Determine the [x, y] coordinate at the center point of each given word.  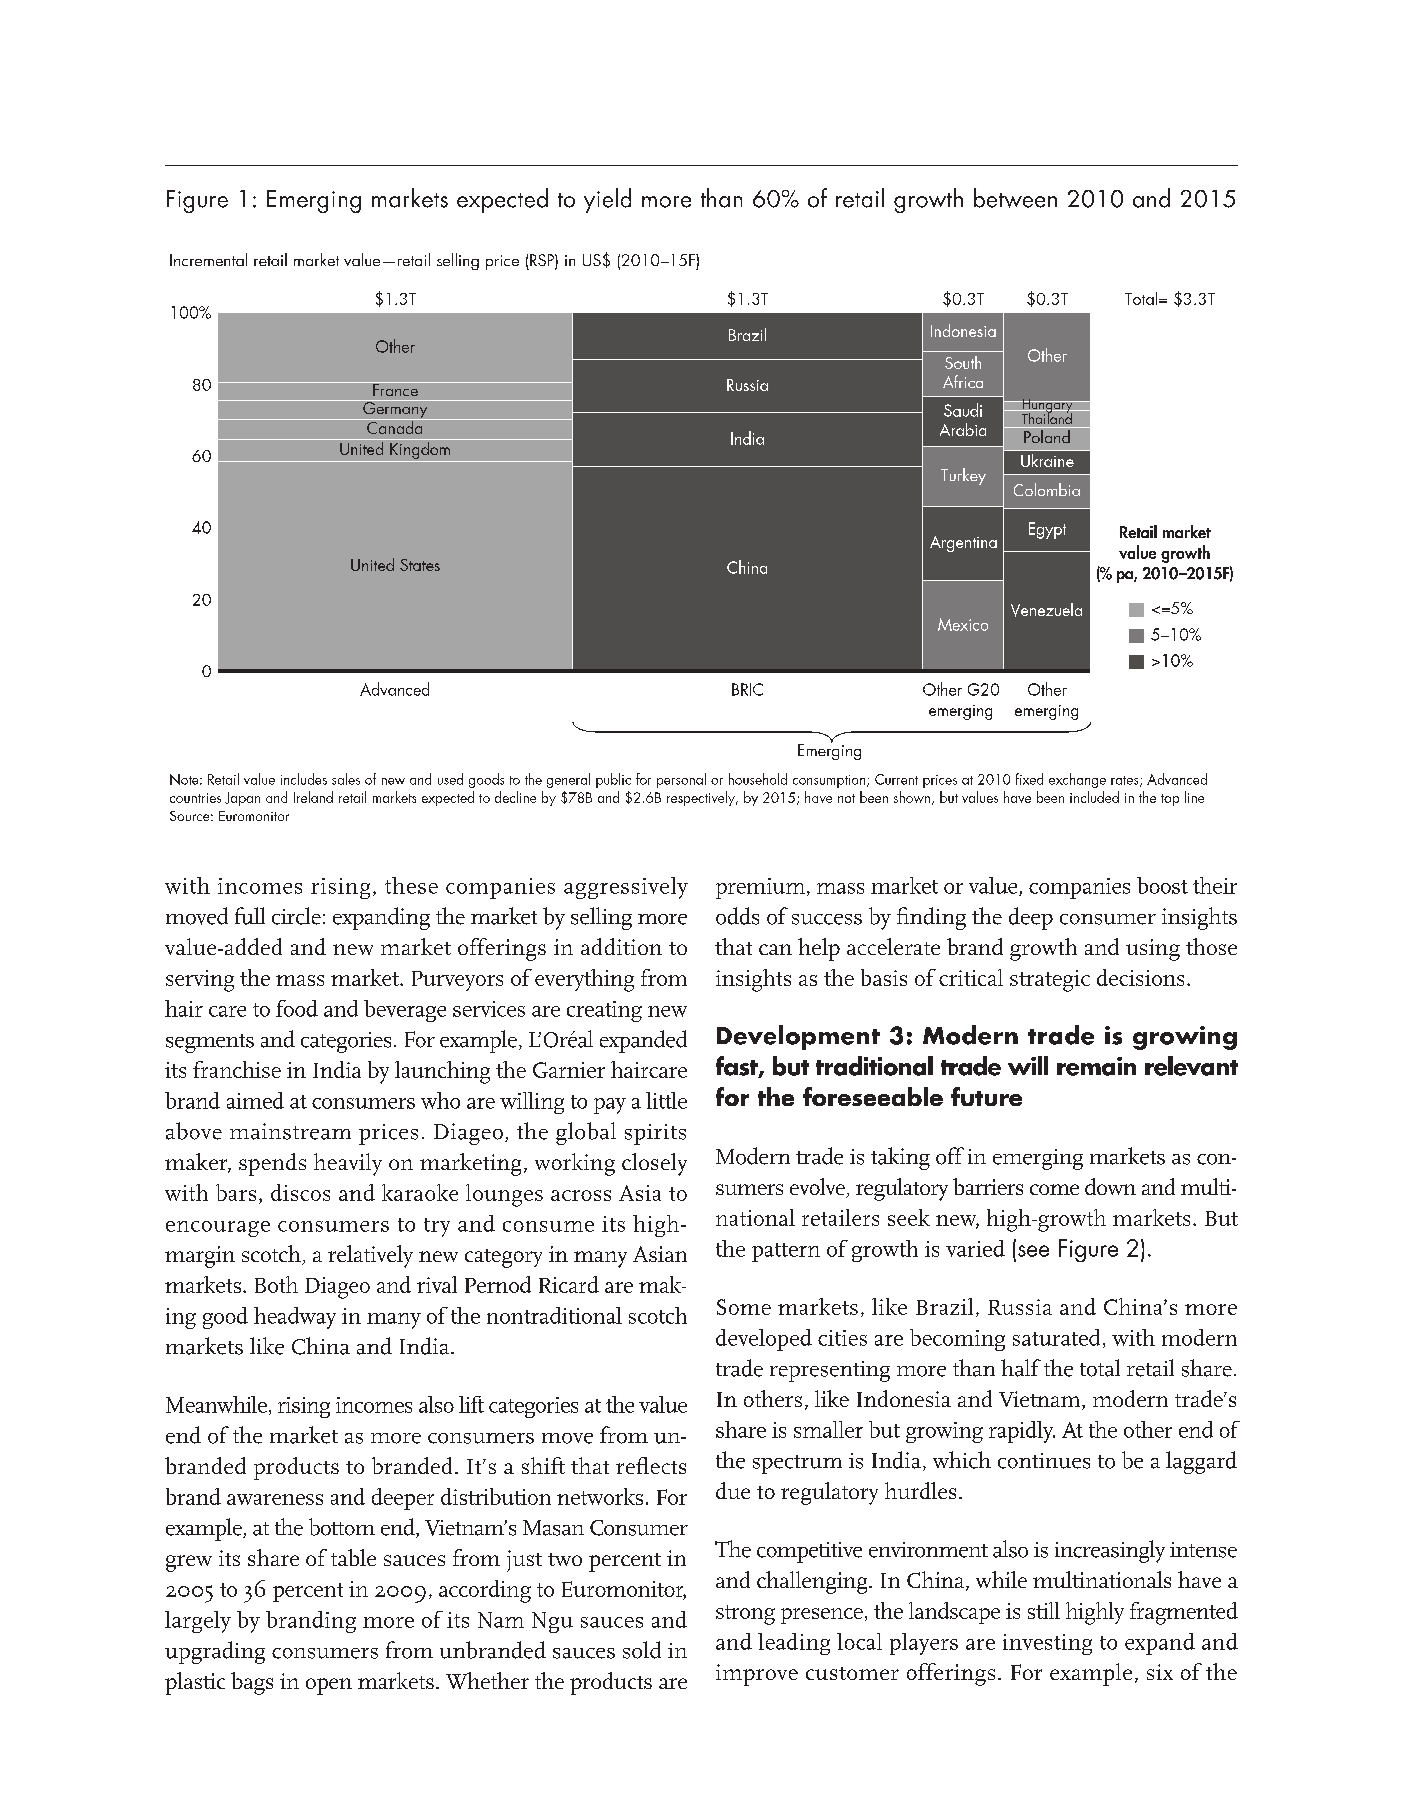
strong [745, 1615]
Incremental [208, 259]
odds [737, 916]
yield [607, 200]
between [1015, 198]
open [329, 1686]
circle [296, 916]
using [1153, 950]
